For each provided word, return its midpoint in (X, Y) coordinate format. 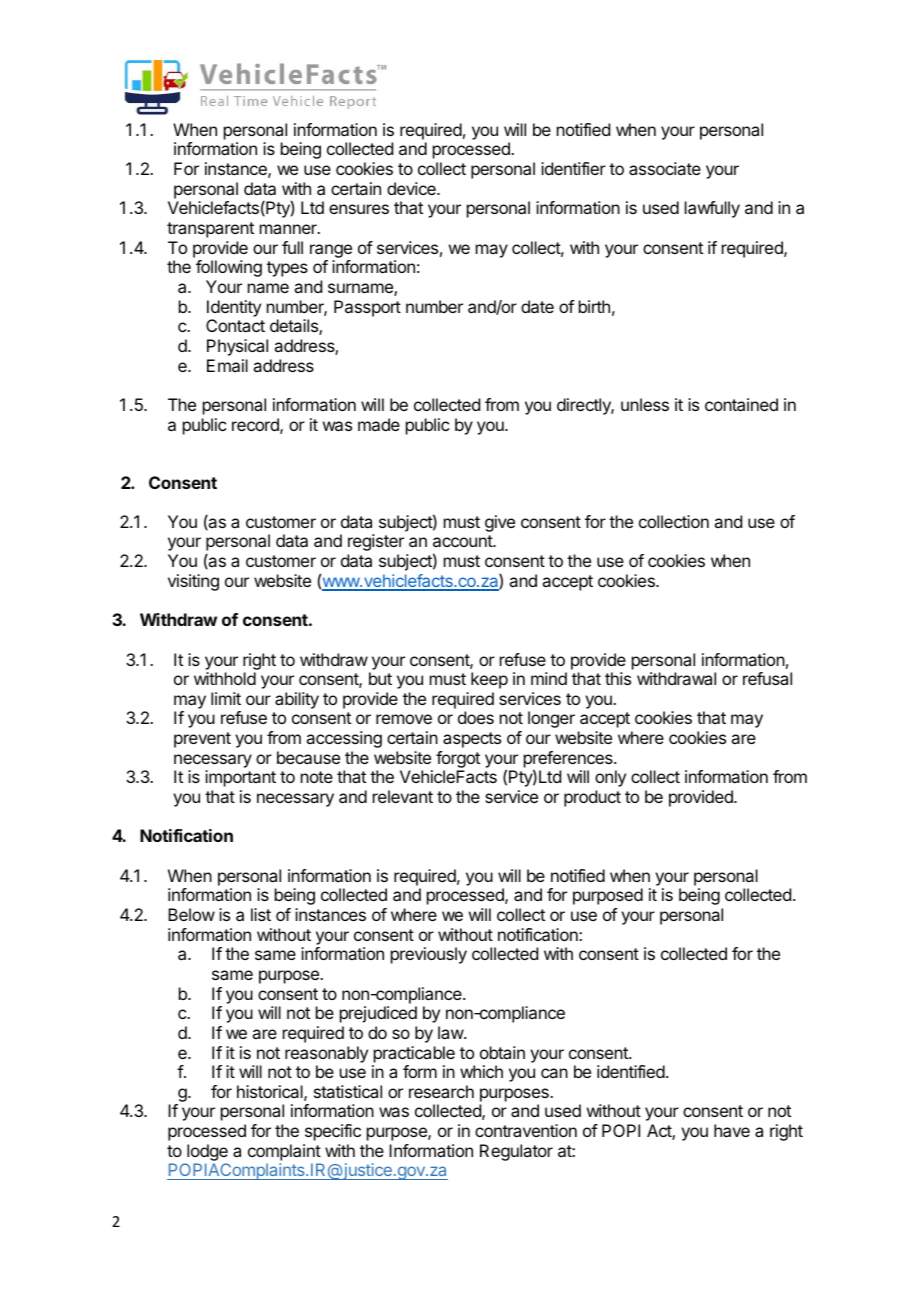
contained (741, 404)
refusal (767, 678)
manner (289, 229)
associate (665, 168)
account (463, 541)
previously (429, 955)
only (610, 778)
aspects (472, 740)
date (537, 306)
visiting (193, 582)
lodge (206, 1154)
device (412, 188)
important (240, 778)
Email (227, 365)
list (261, 914)
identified (631, 1071)
